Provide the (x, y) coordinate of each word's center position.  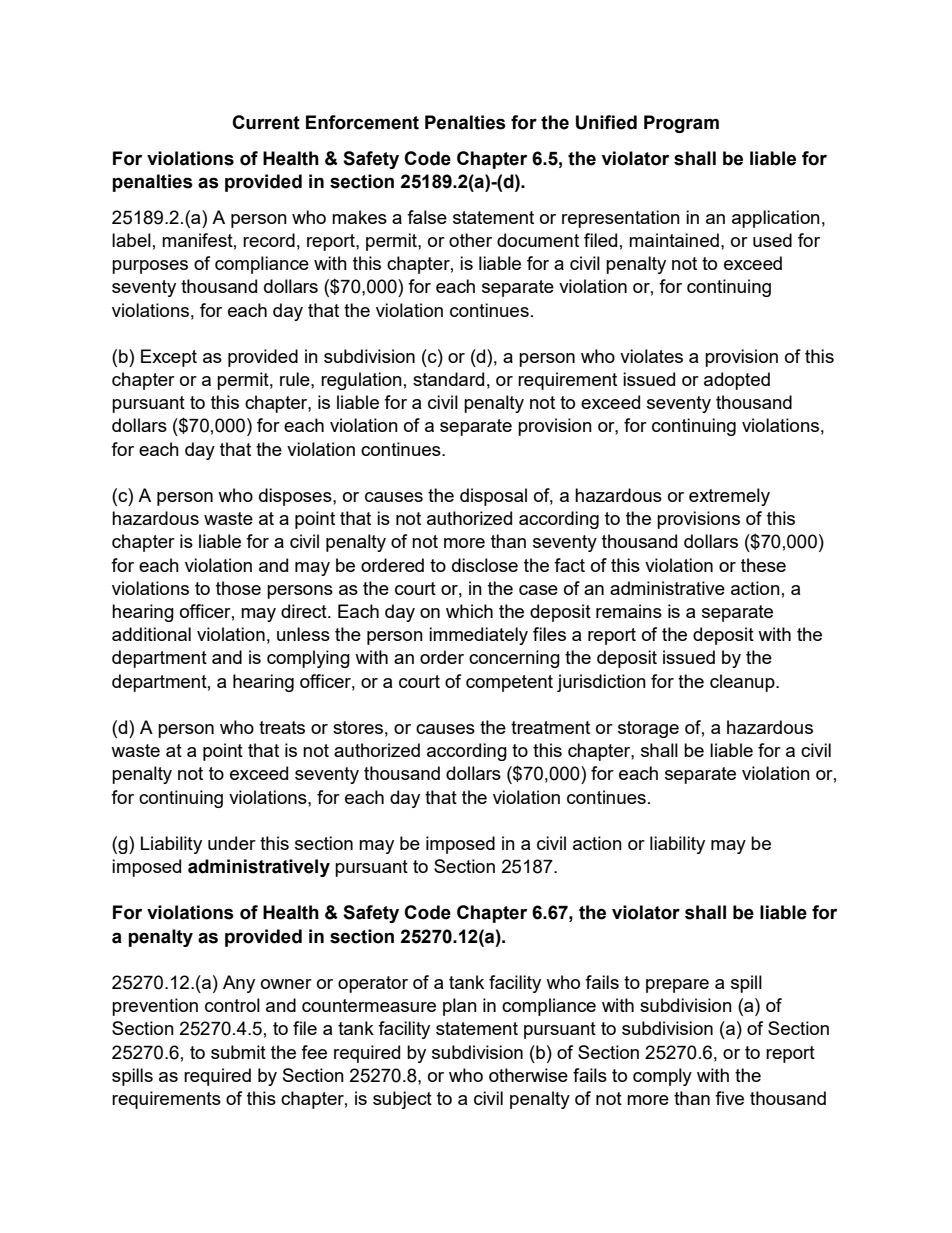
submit (238, 1052)
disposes (296, 497)
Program (681, 124)
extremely (729, 497)
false (427, 217)
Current (266, 122)
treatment (550, 727)
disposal (493, 497)
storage (648, 729)
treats (282, 727)
